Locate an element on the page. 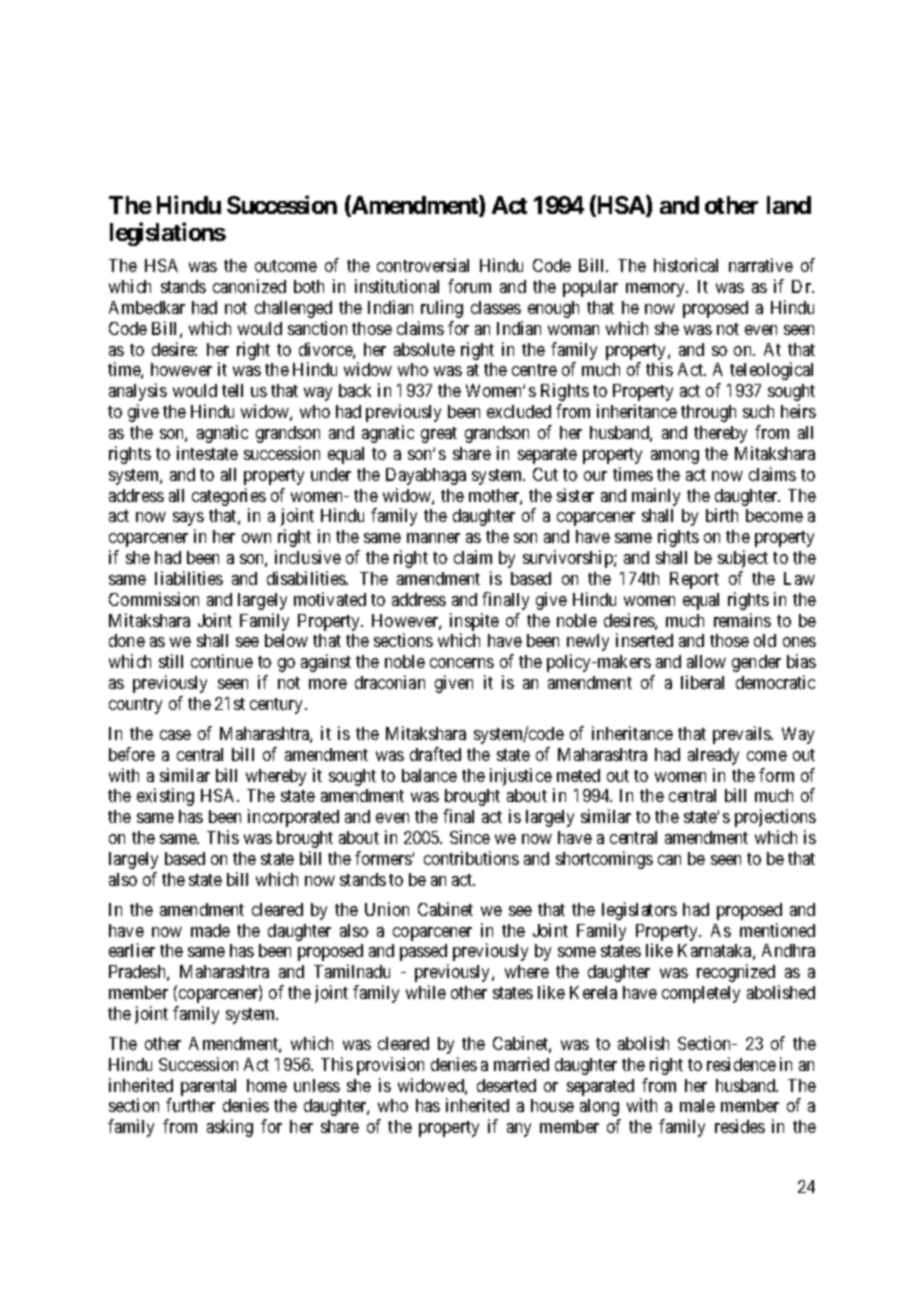 This page has width=924, height=1308. deserted is located at coordinates (506, 1085).
